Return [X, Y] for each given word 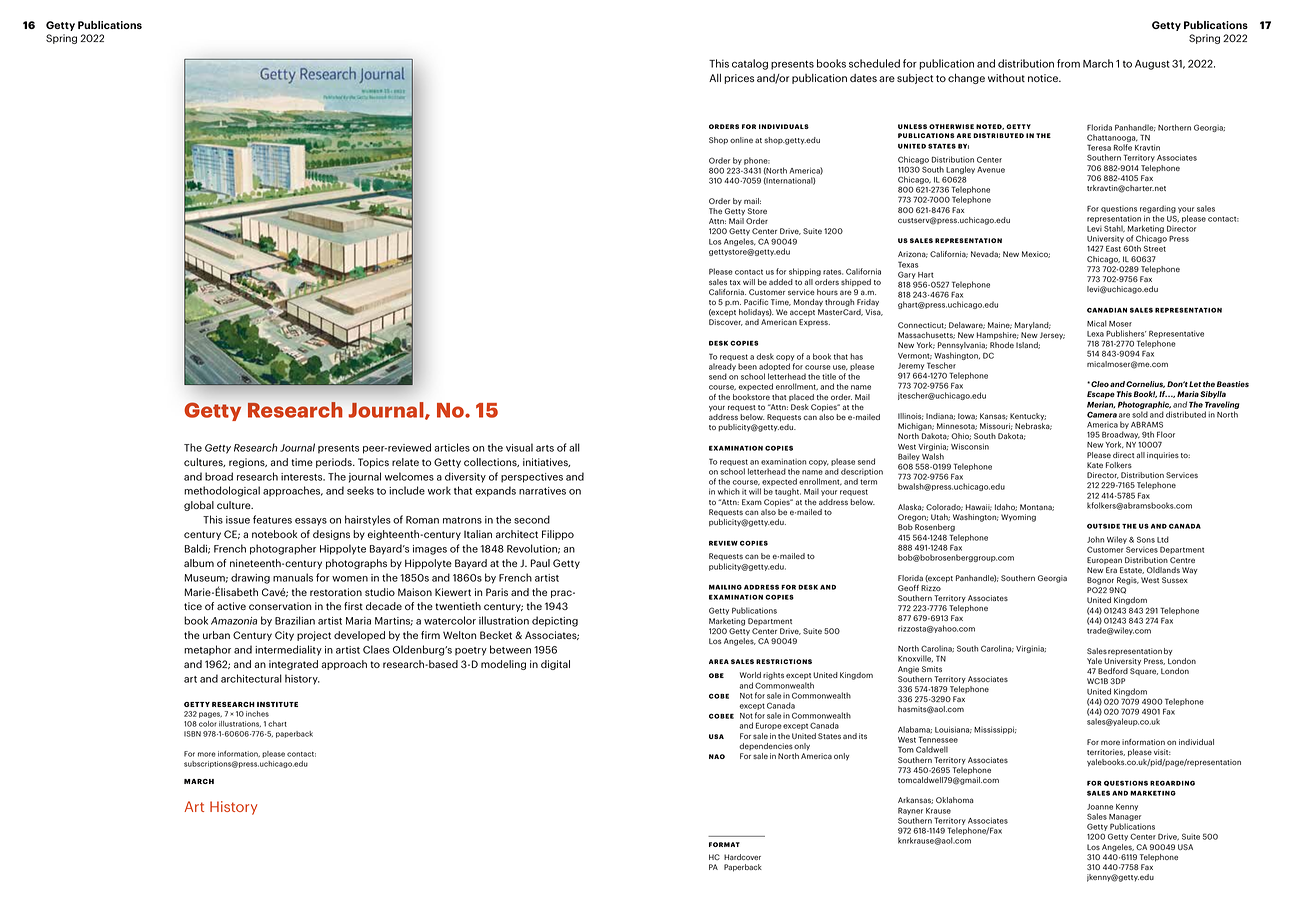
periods [335, 463]
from [1068, 63]
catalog [750, 64]
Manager [1125, 819]
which [729, 491]
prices [739, 79]
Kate [1095, 465]
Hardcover [742, 857]
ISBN [192, 734]
